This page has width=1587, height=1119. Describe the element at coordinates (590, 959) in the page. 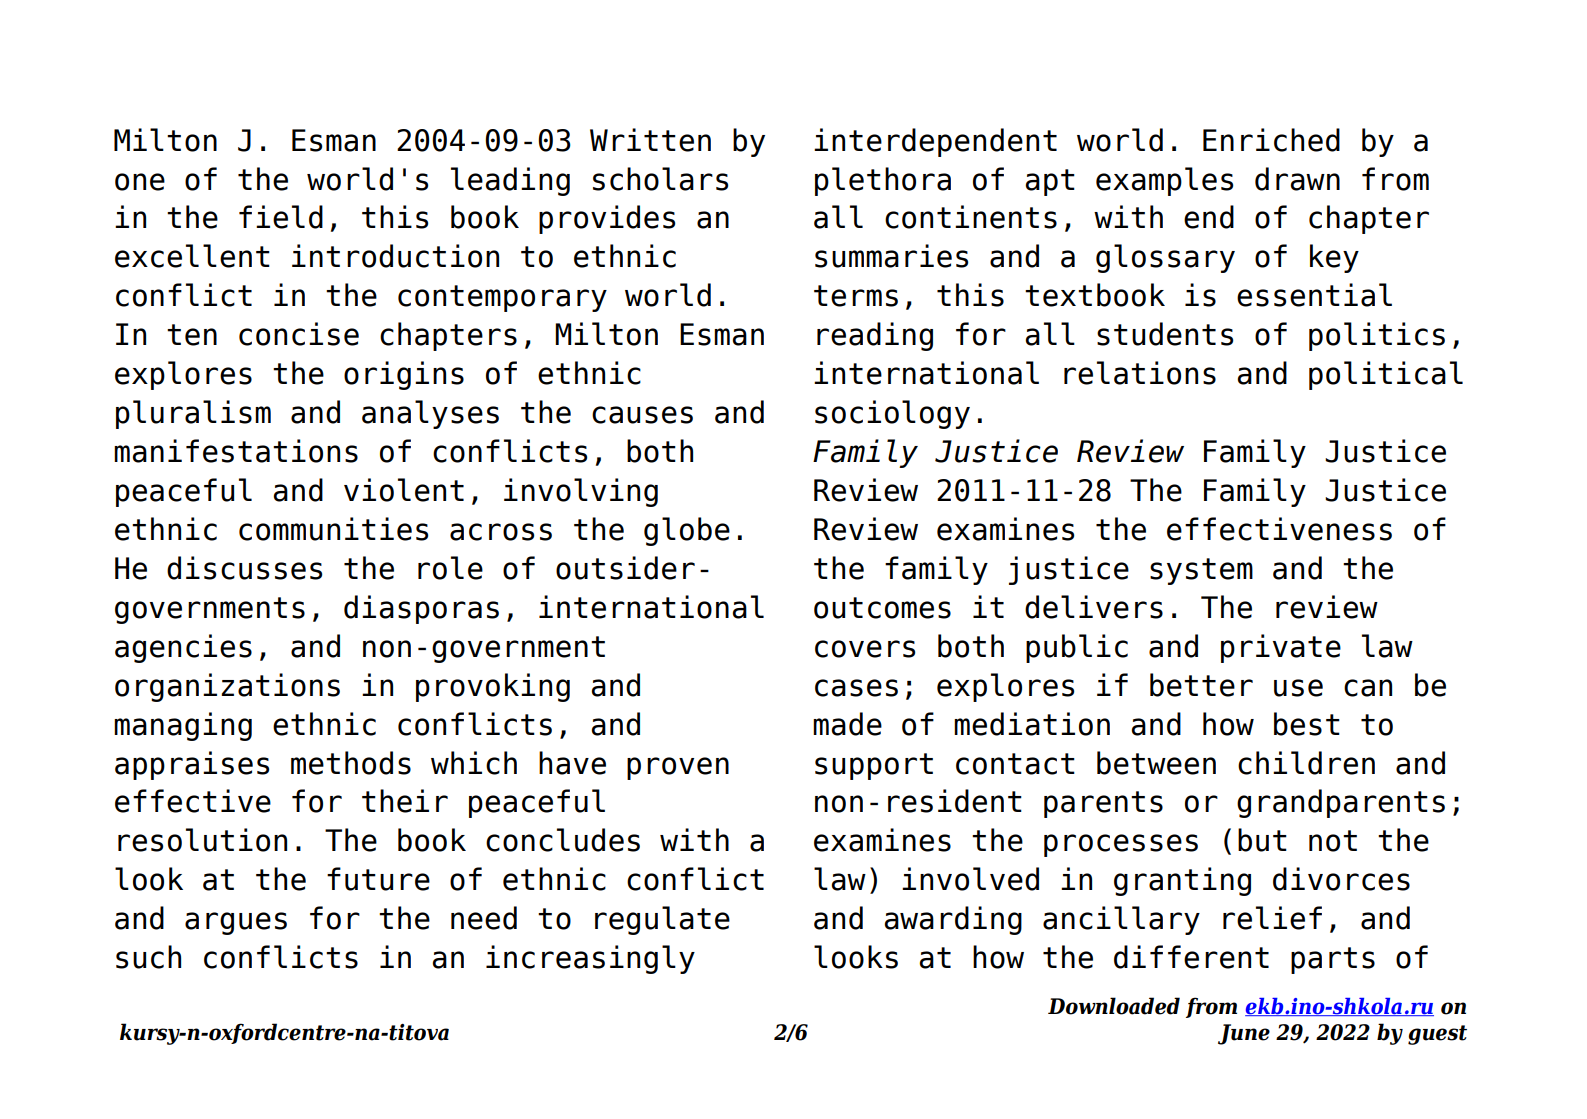

I see `increasingly` at that location.
